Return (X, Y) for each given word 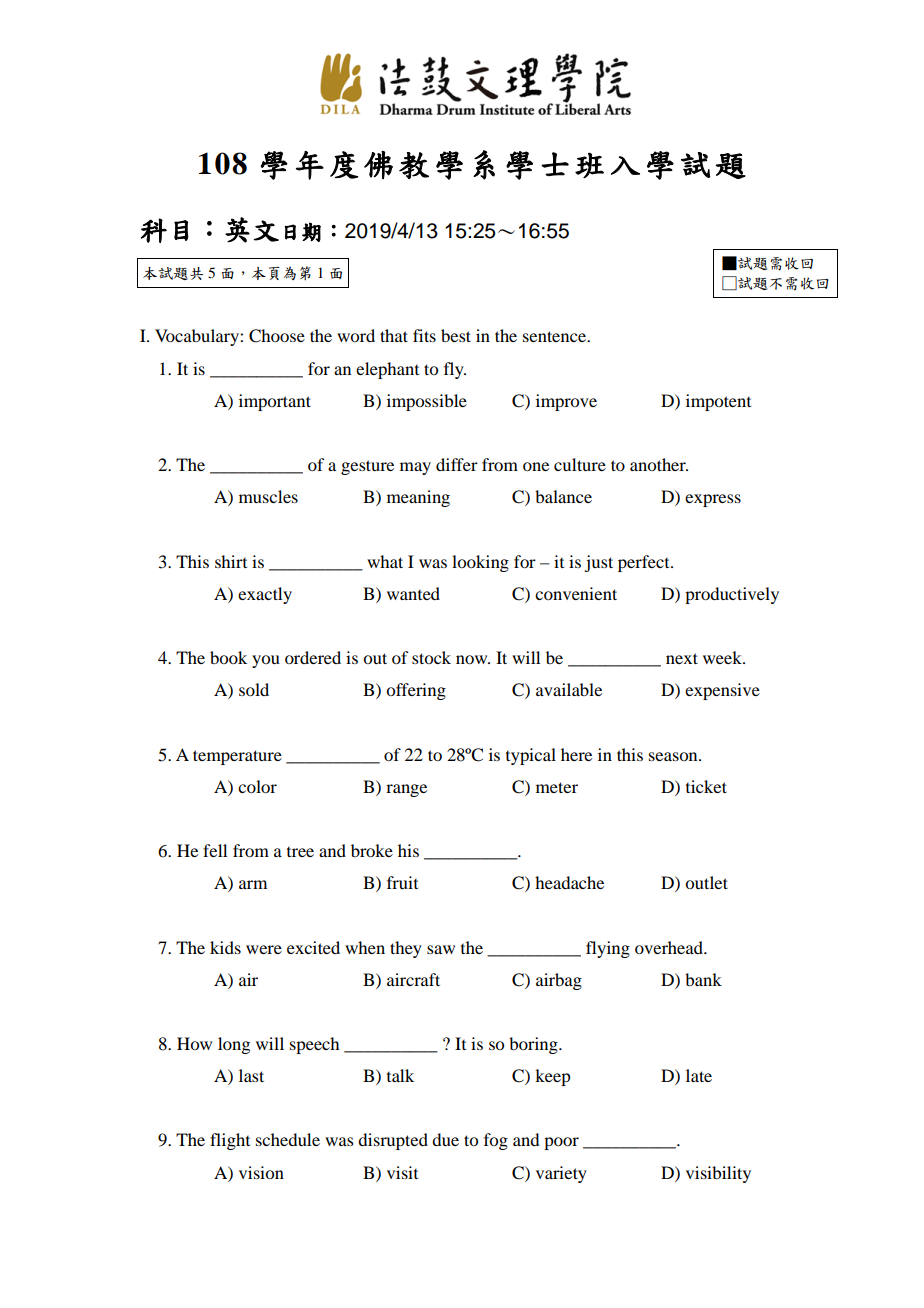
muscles (268, 496)
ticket (706, 786)
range (406, 790)
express (713, 500)
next (682, 658)
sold (254, 689)
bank (703, 979)
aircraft (413, 979)
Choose (277, 336)
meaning (418, 498)
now (473, 659)
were (264, 949)
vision (261, 1172)
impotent (718, 402)
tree (300, 852)
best (456, 335)
